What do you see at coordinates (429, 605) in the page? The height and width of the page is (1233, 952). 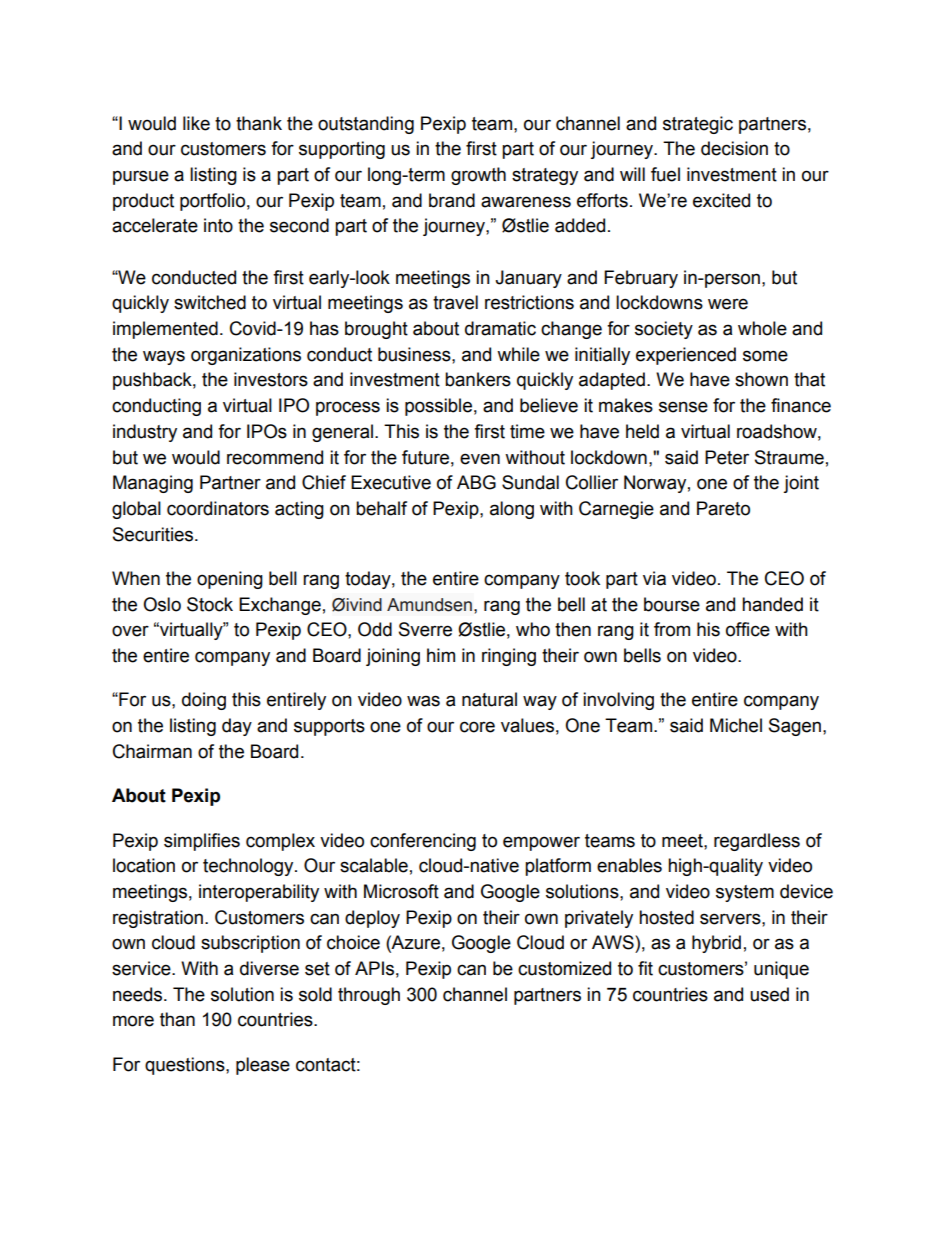 I see `Amundsen` at bounding box center [429, 605].
